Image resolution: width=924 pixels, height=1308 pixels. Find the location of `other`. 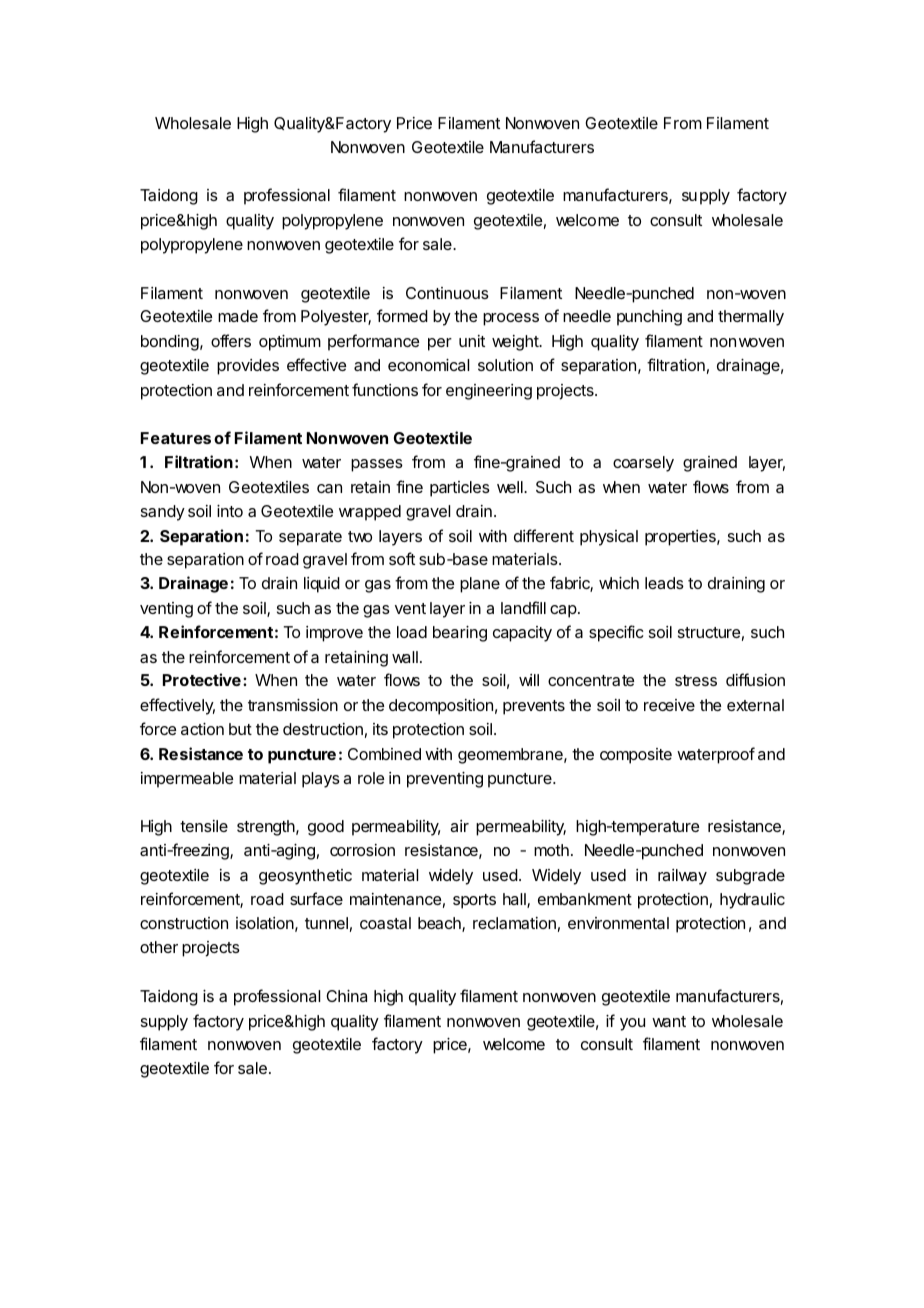

other is located at coordinates (159, 947).
